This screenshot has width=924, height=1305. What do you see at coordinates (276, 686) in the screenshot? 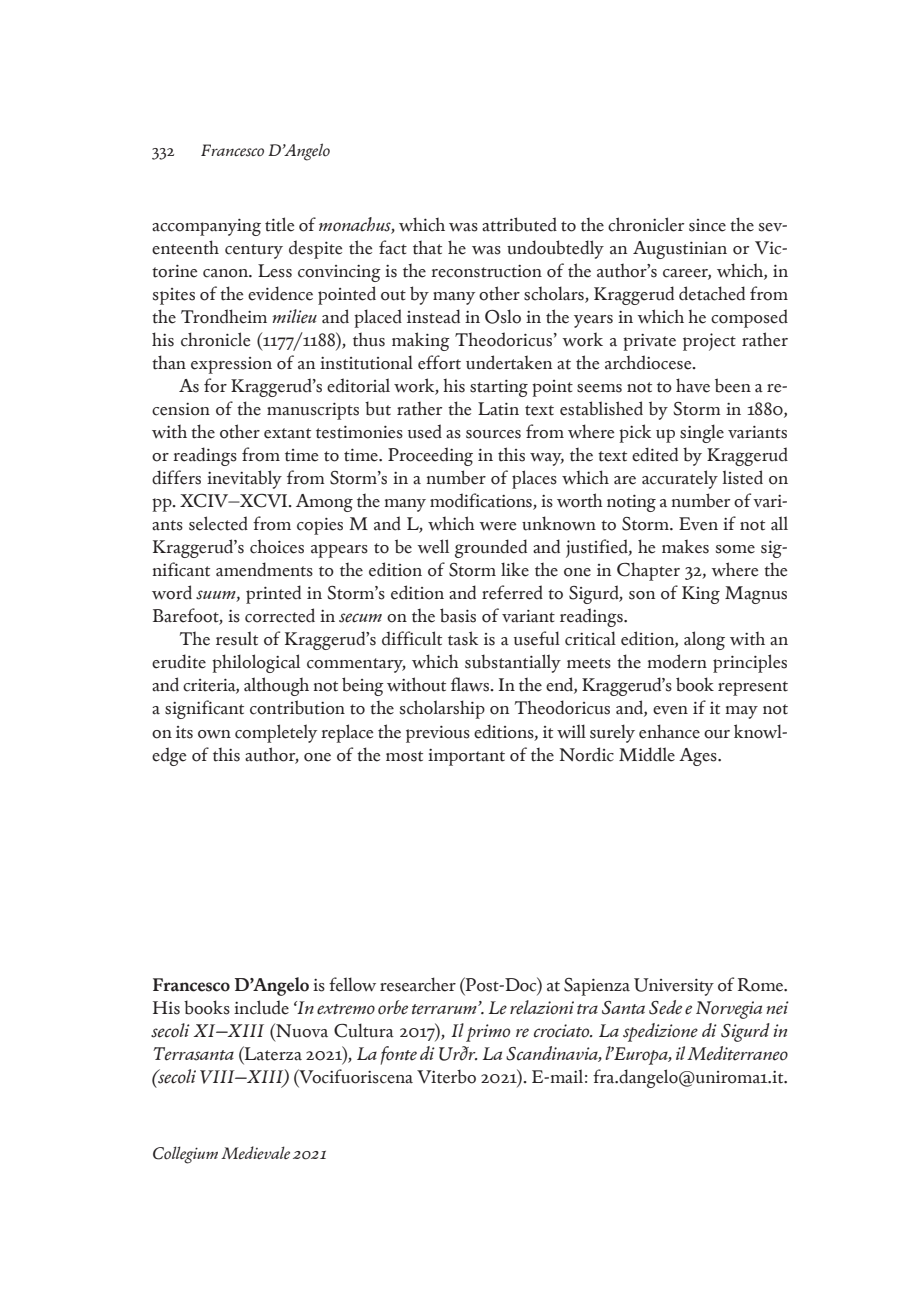
I see `although` at bounding box center [276, 686].
